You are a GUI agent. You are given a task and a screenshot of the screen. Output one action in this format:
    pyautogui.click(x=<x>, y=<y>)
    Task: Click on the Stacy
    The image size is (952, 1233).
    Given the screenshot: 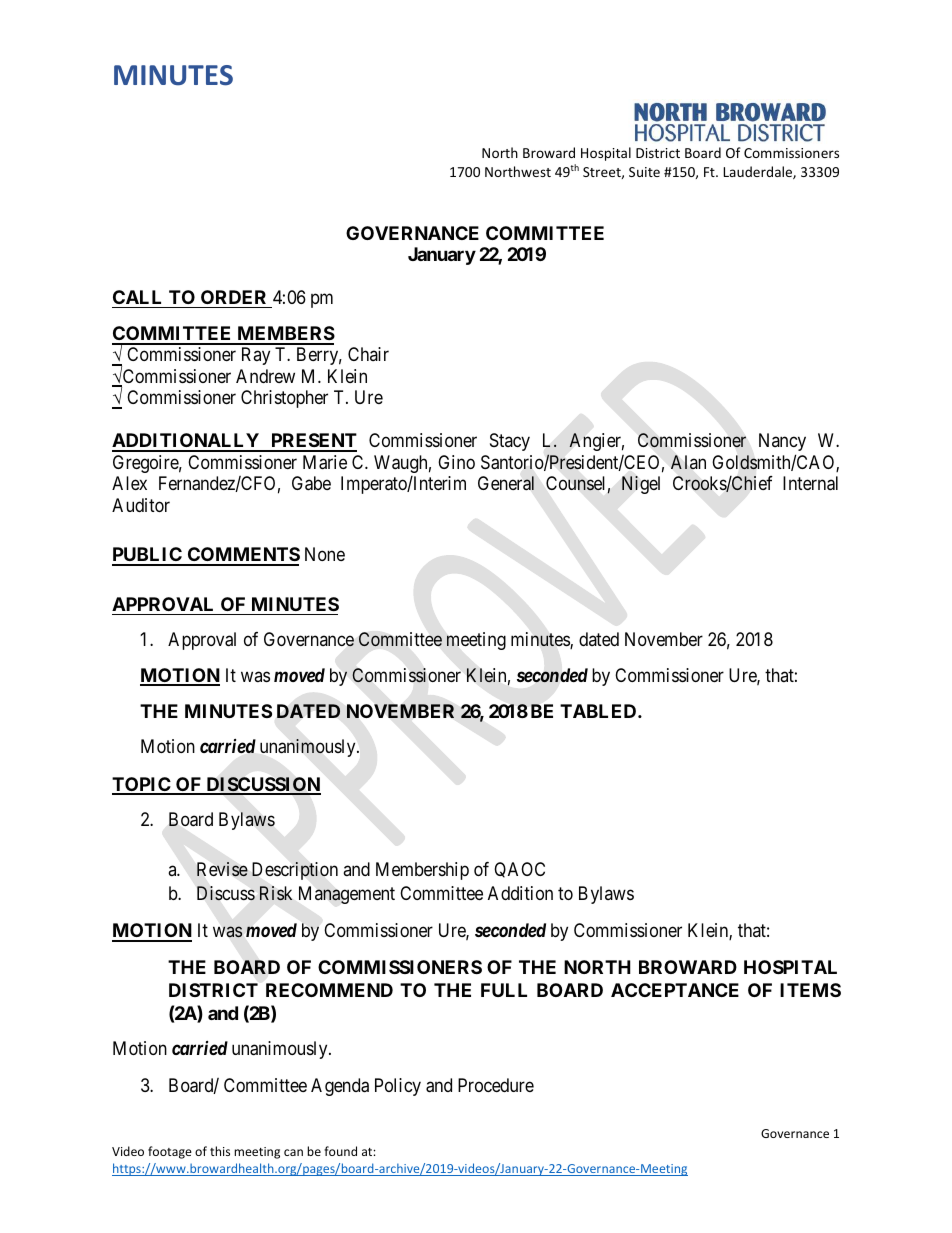 What is the action you would take?
    pyautogui.click(x=510, y=442)
